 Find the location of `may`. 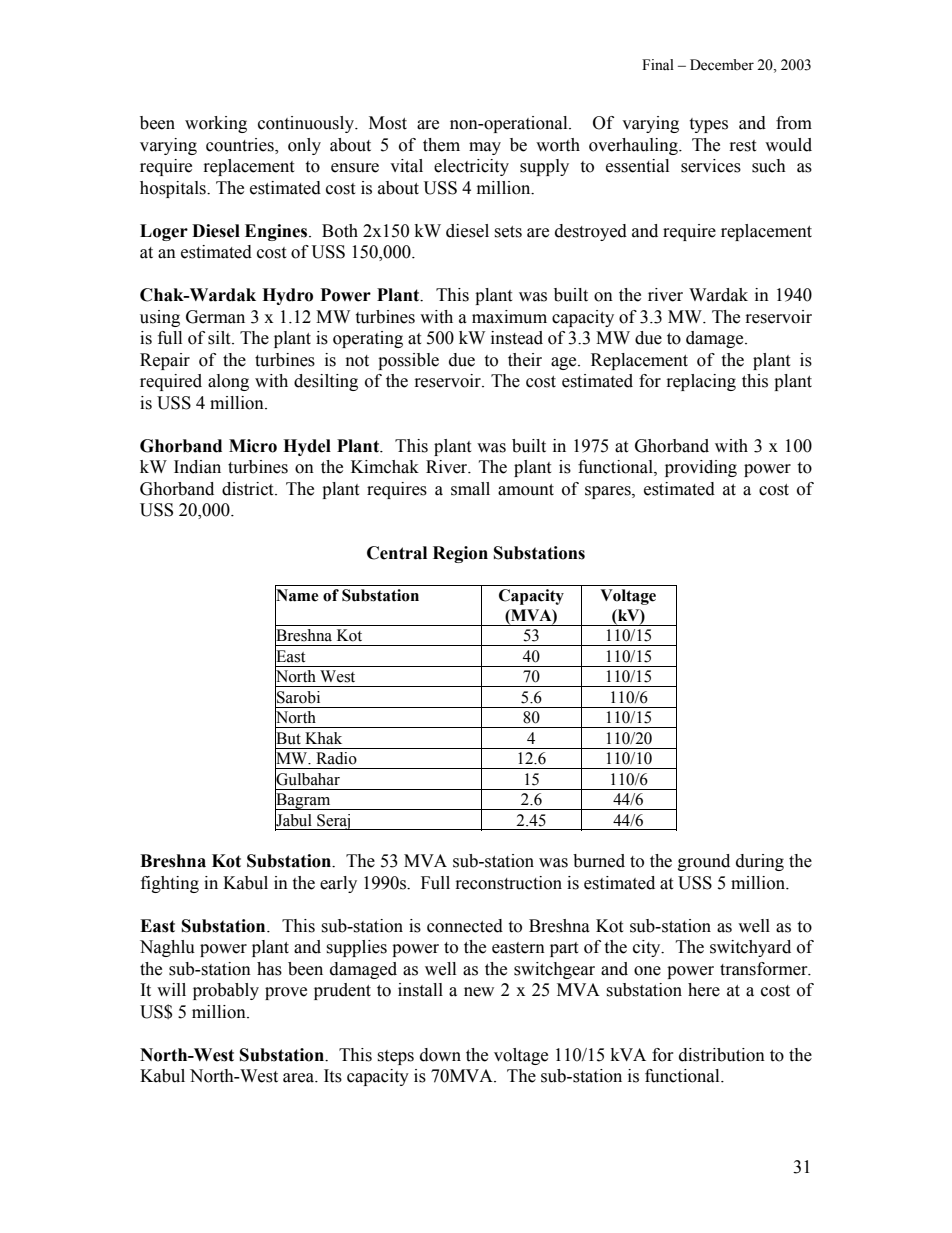

may is located at coordinates (485, 148).
